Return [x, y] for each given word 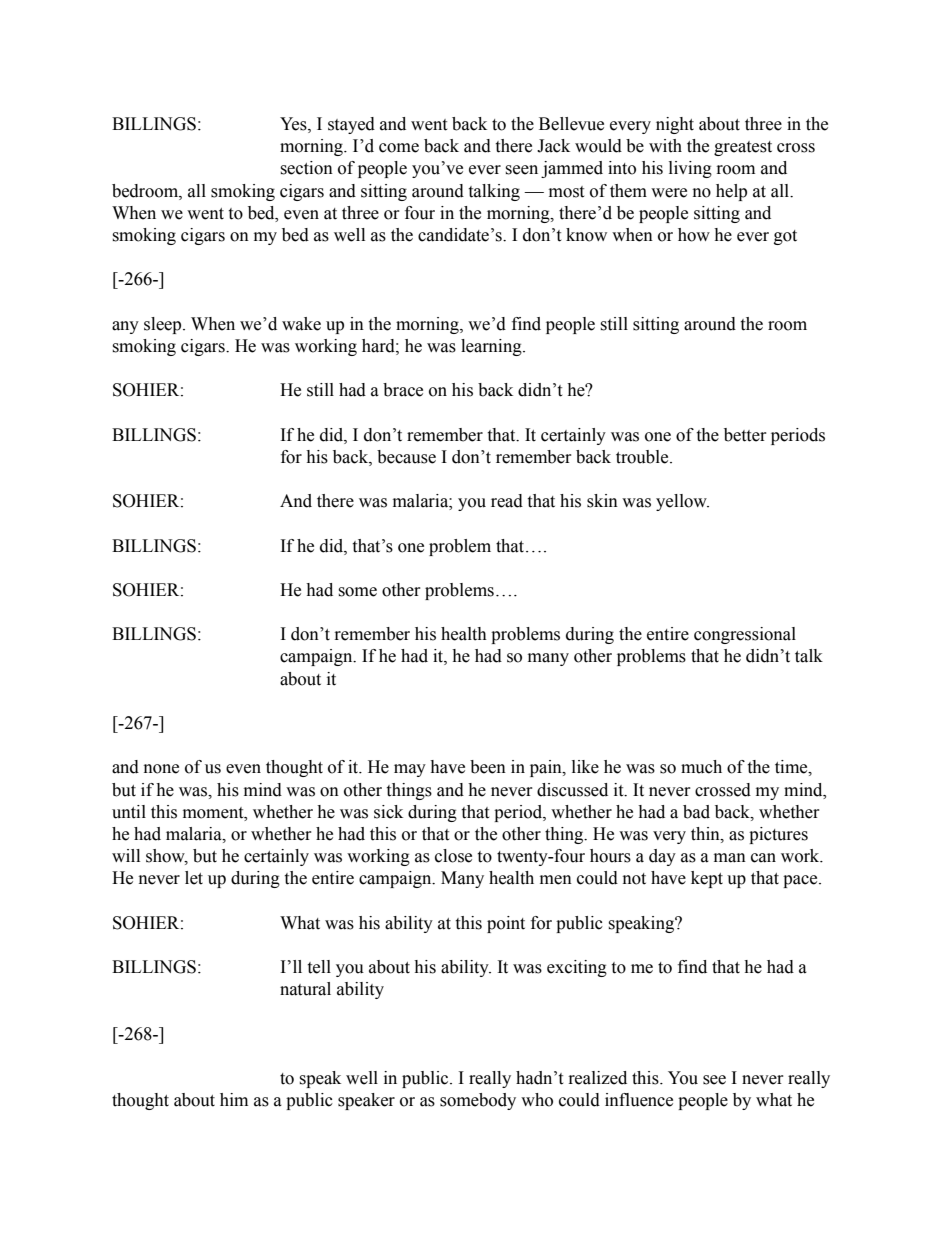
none [161, 769]
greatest [743, 148]
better [745, 435]
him [234, 1099]
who [537, 1100]
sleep [164, 325]
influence [639, 1100]
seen [521, 170]
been [488, 767]
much [701, 767]
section [306, 168]
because [406, 457]
